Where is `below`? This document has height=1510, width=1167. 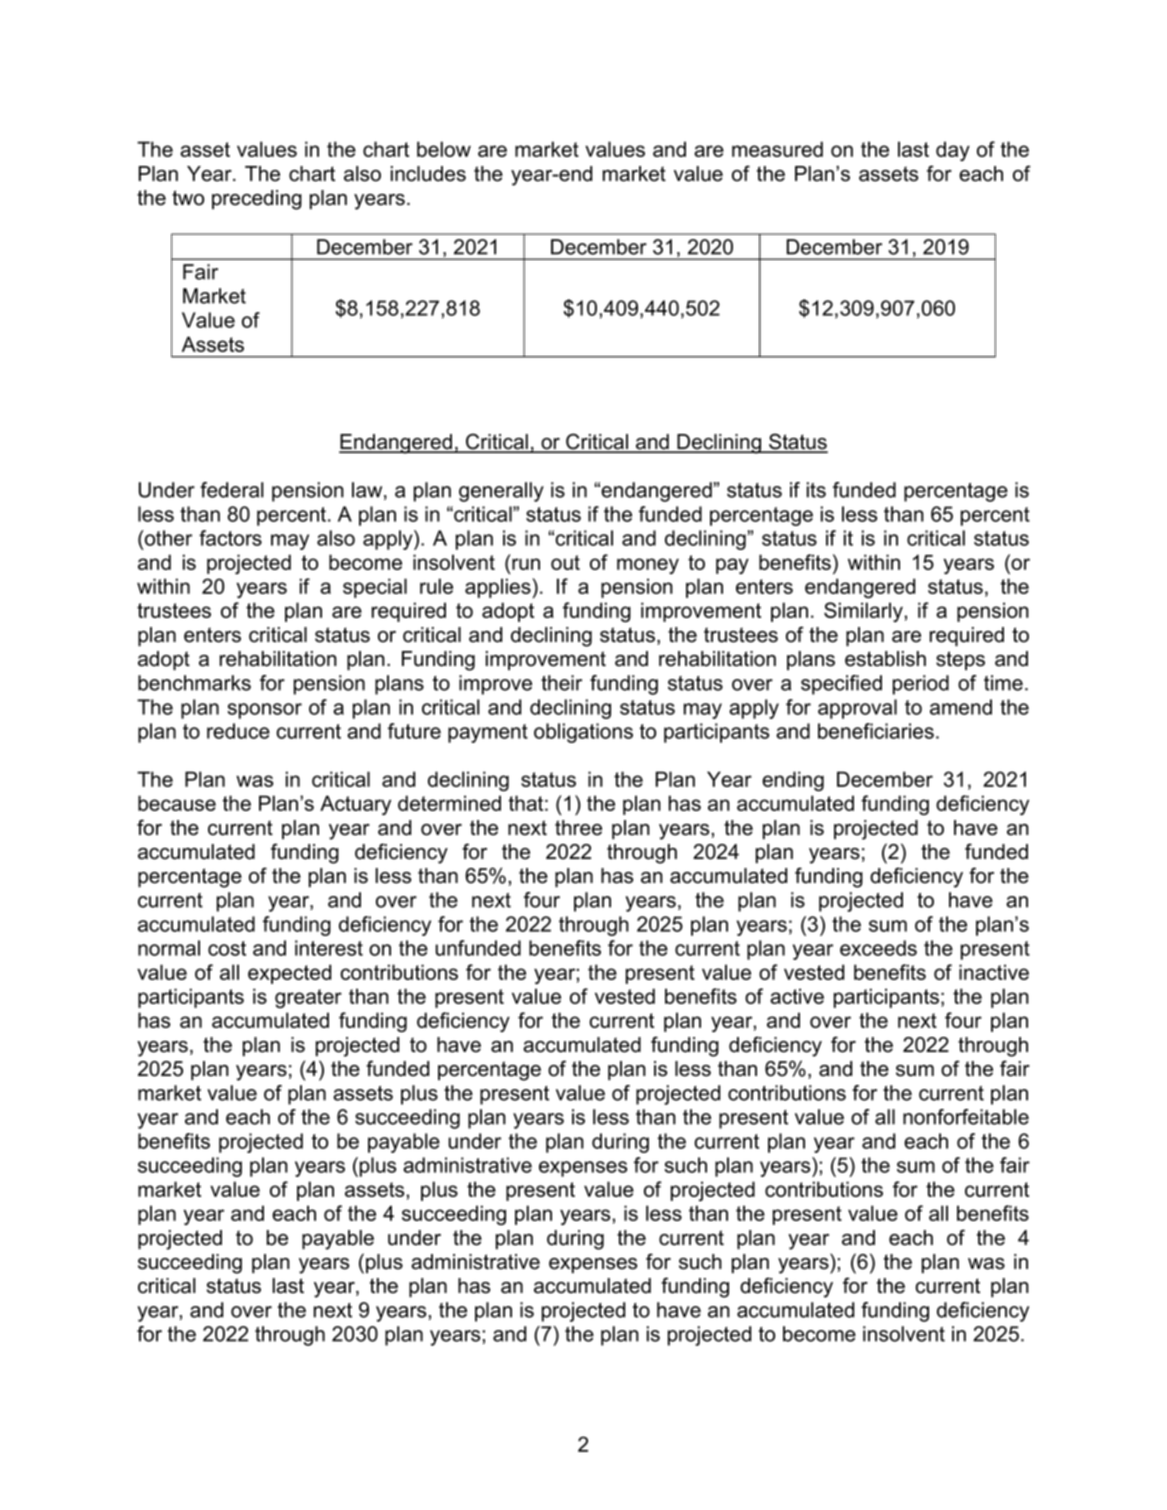 below is located at coordinates (444, 149).
